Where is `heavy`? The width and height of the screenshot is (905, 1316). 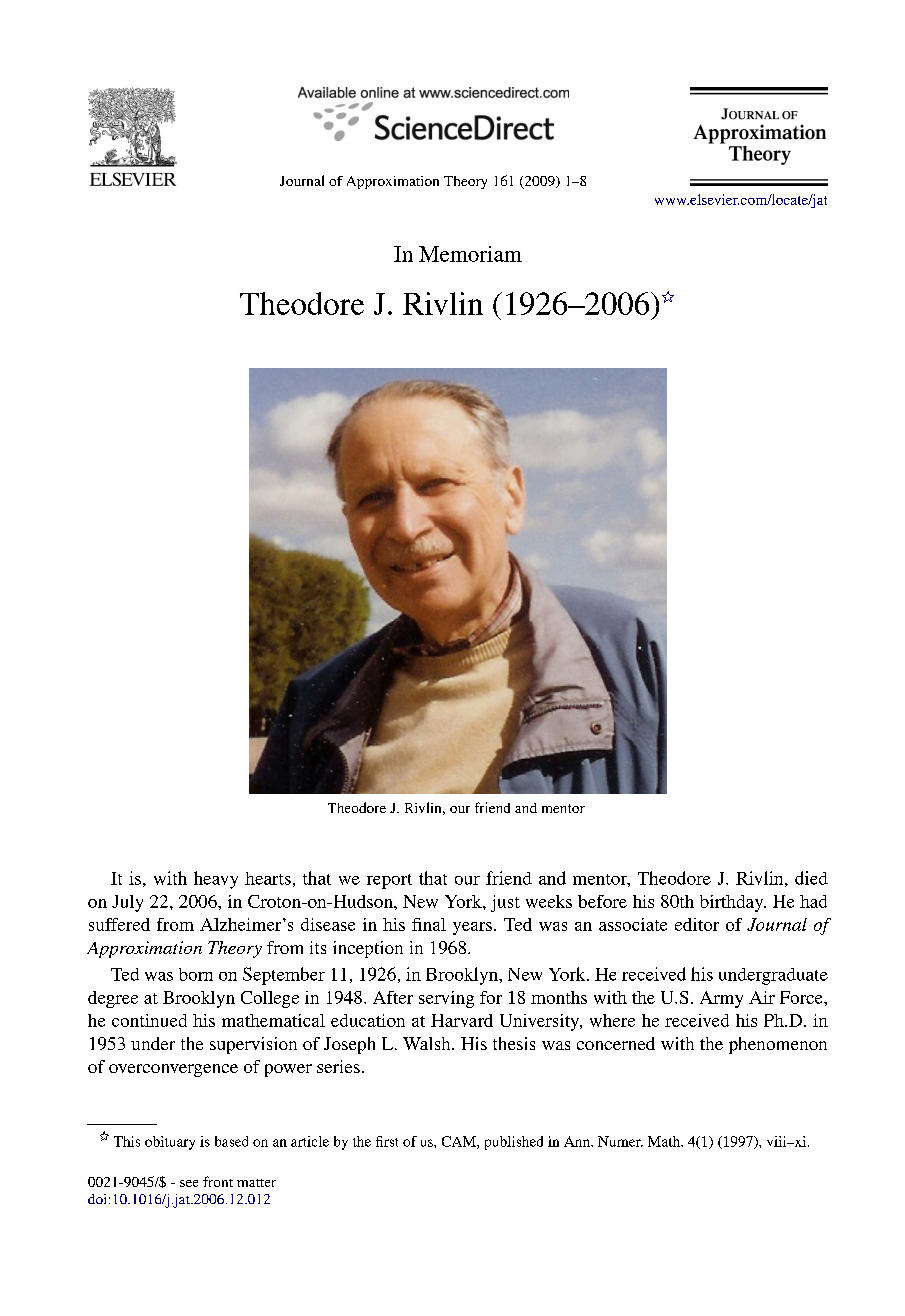
heavy is located at coordinates (216, 880).
